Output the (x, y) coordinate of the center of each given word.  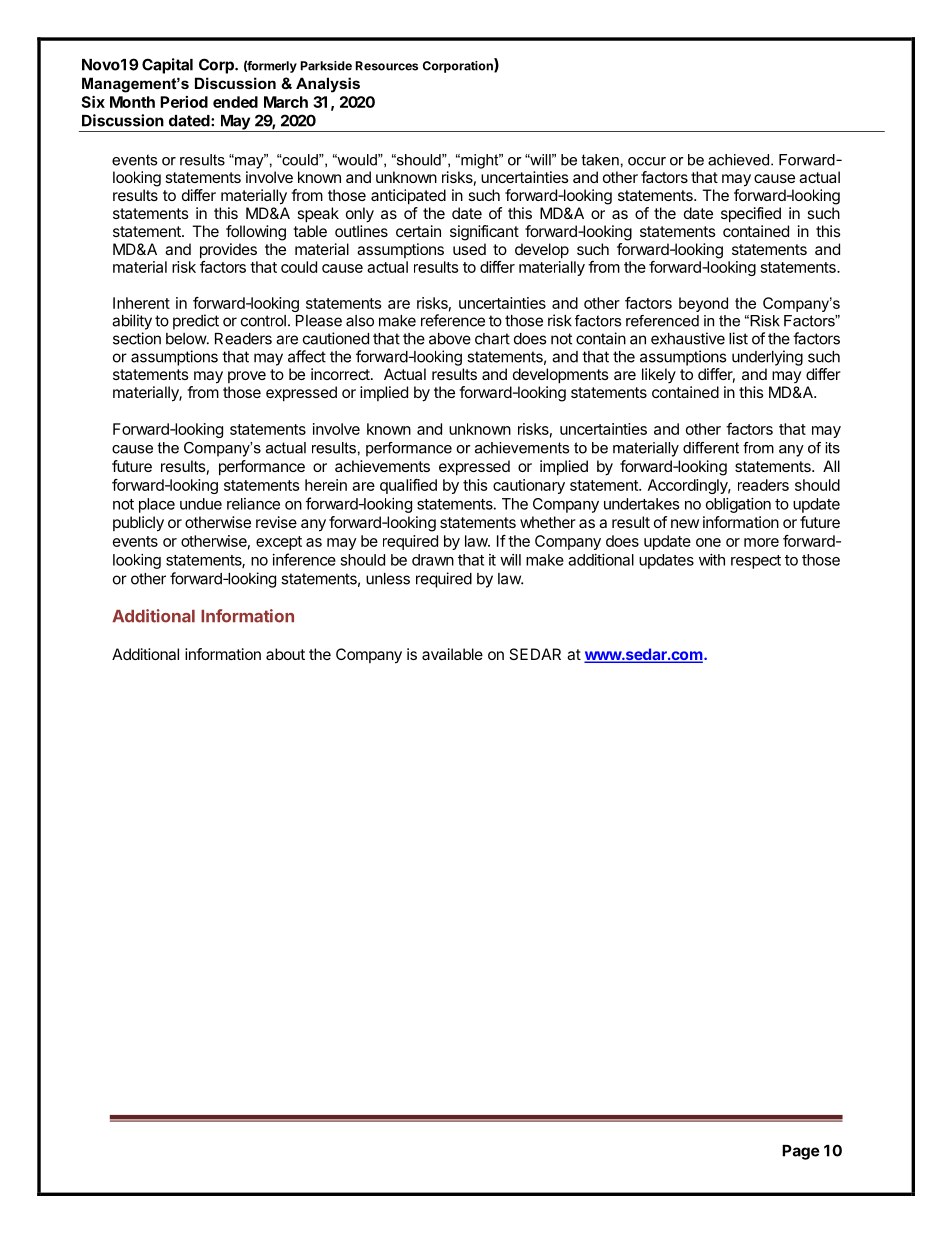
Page (800, 1152)
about (285, 654)
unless (388, 579)
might (480, 161)
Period (184, 102)
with (712, 560)
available (452, 654)
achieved (738, 160)
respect (756, 562)
